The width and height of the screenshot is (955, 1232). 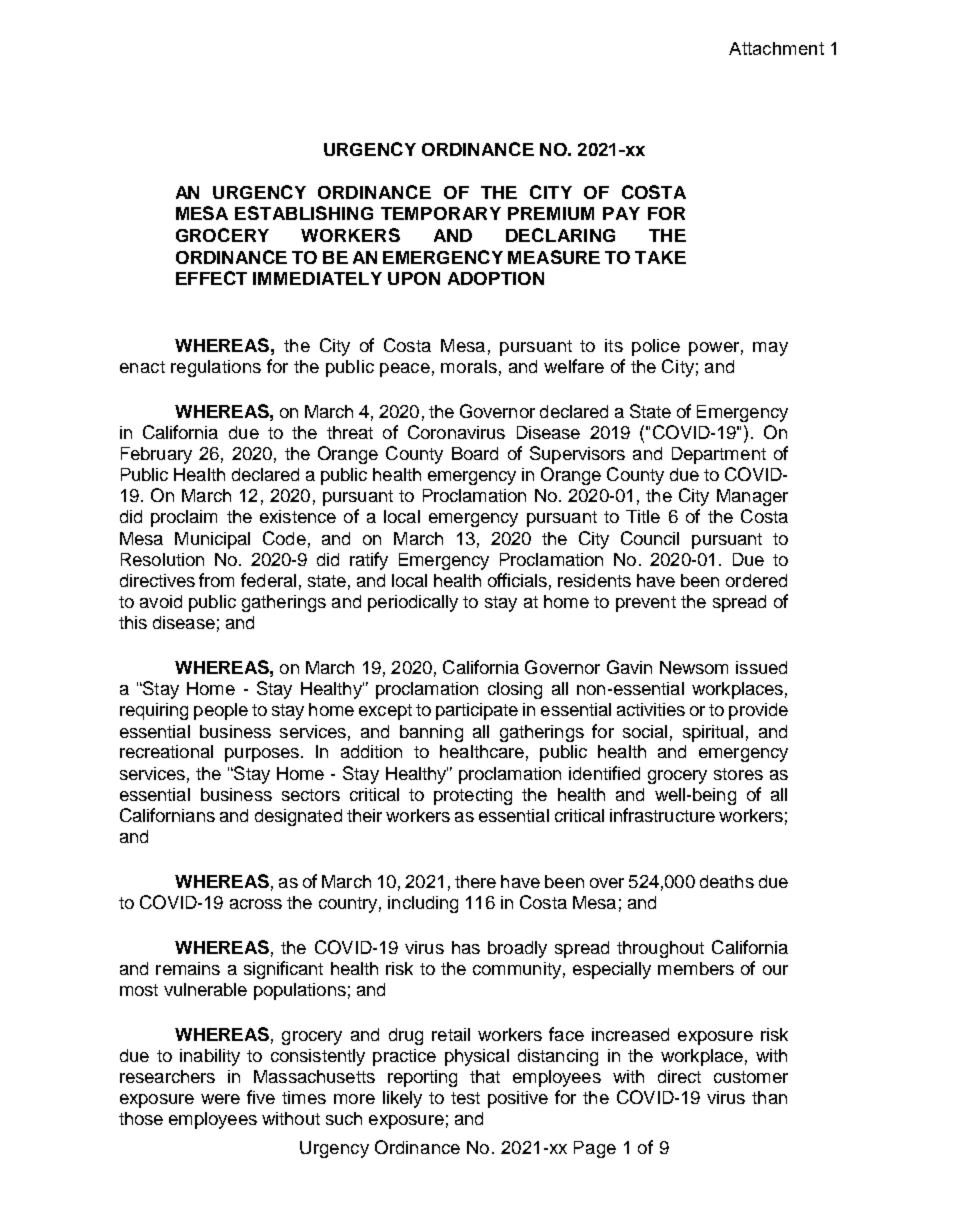 I want to click on from, so click(x=216, y=580).
